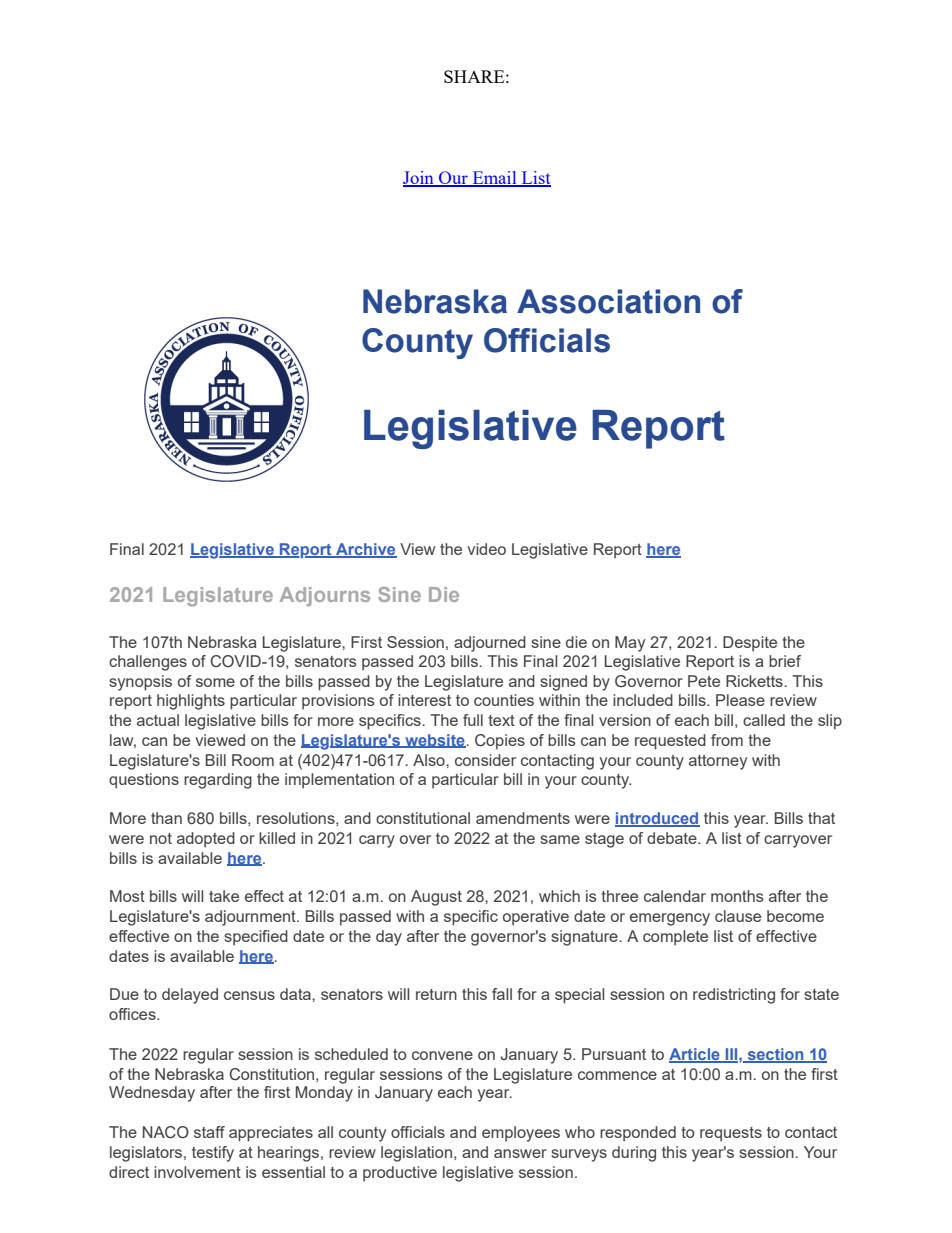 This image has width=952, height=1233. I want to click on Despite, so click(750, 644).
